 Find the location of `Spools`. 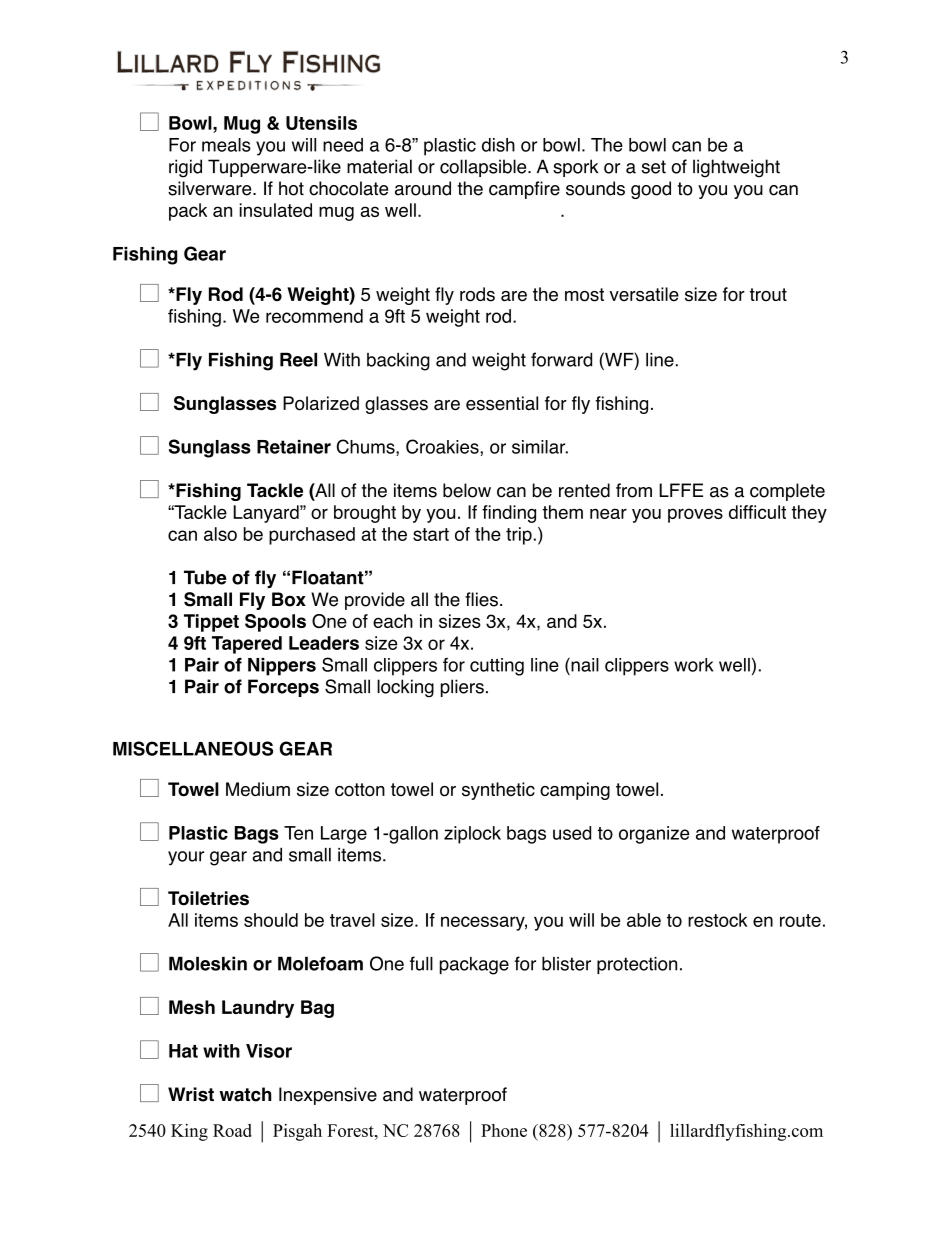

Spools is located at coordinates (275, 623).
